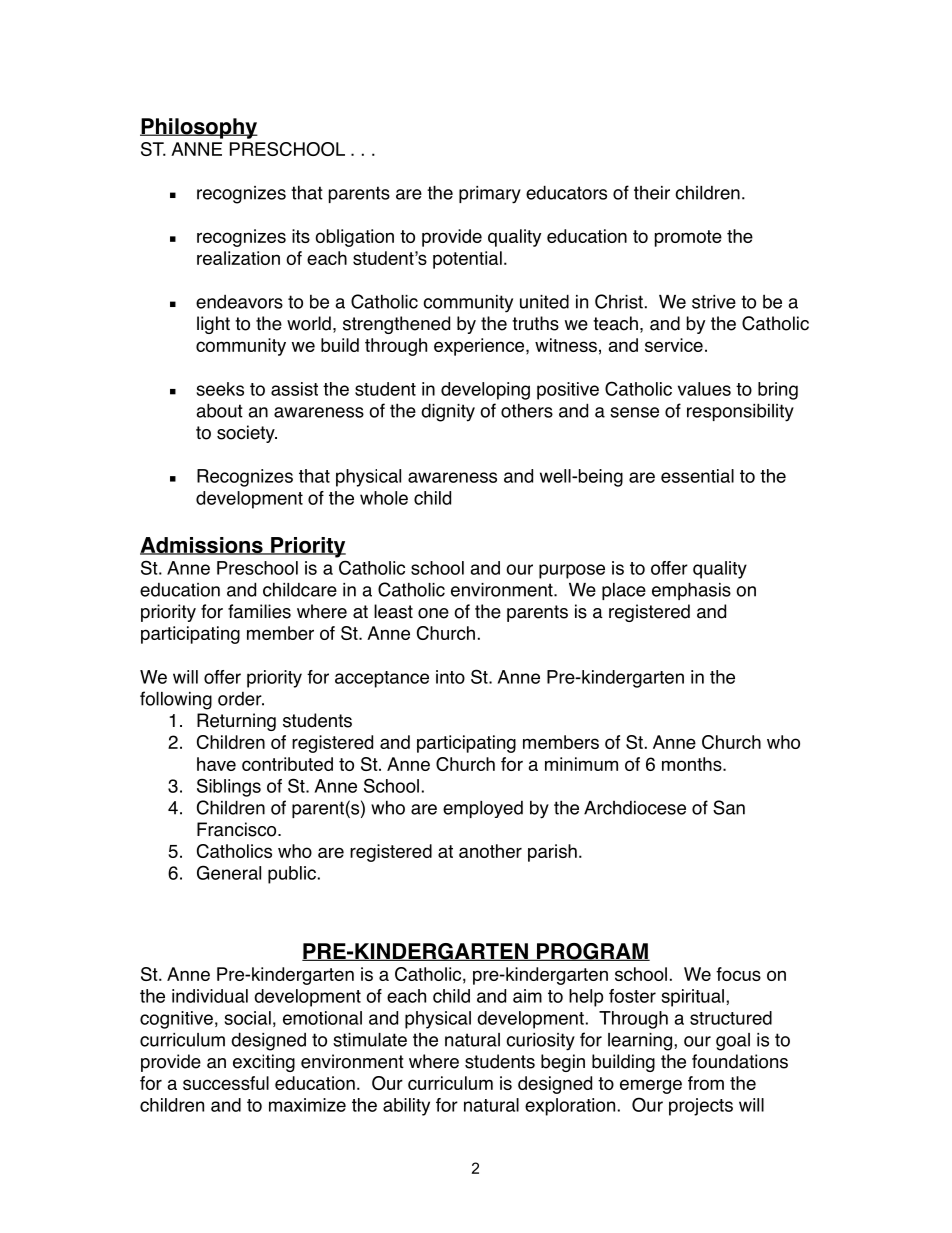 The width and height of the screenshot is (952, 1233). What do you see at coordinates (652, 193) in the screenshot?
I see `their` at bounding box center [652, 193].
